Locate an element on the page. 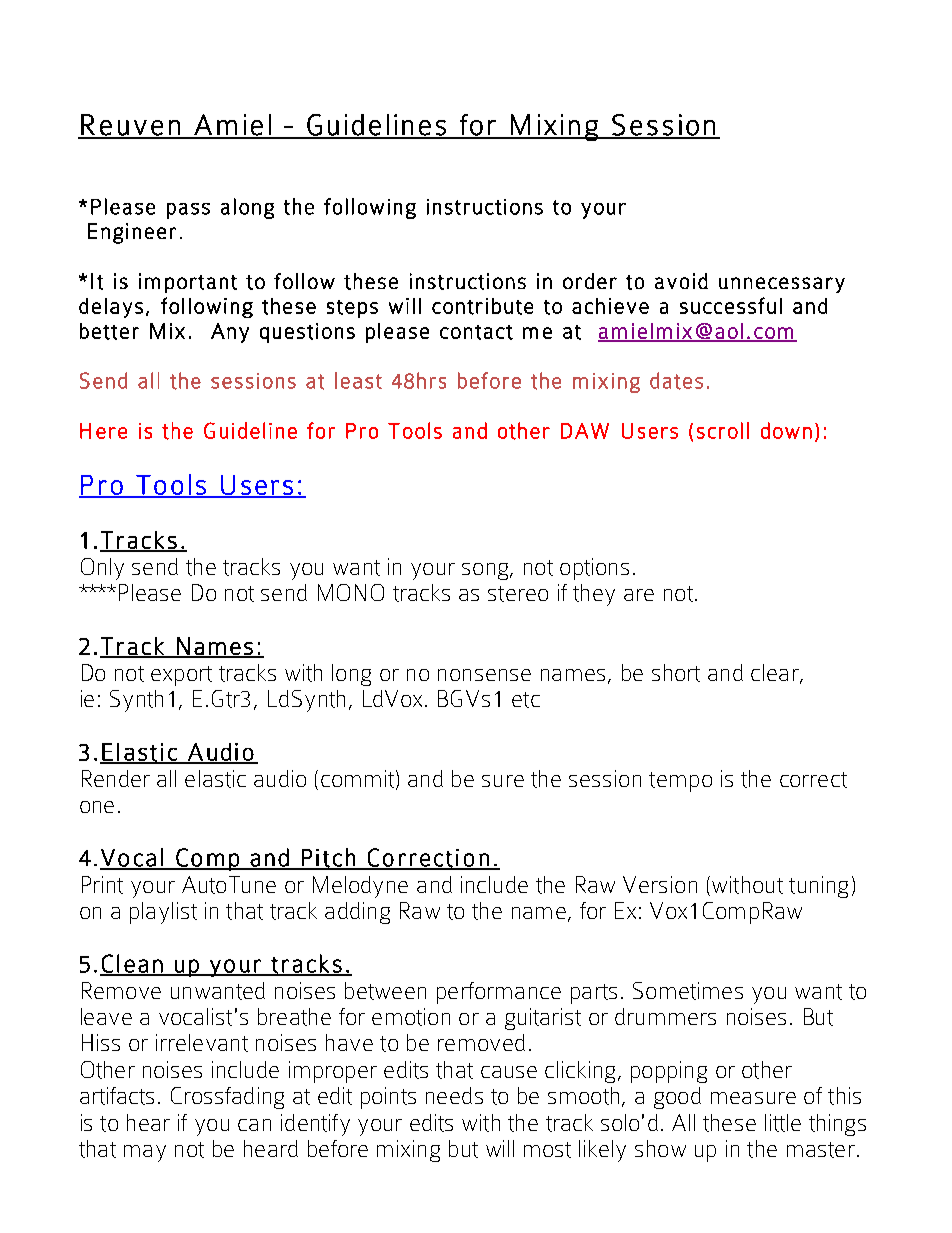  Reuven is located at coordinates (130, 126).
